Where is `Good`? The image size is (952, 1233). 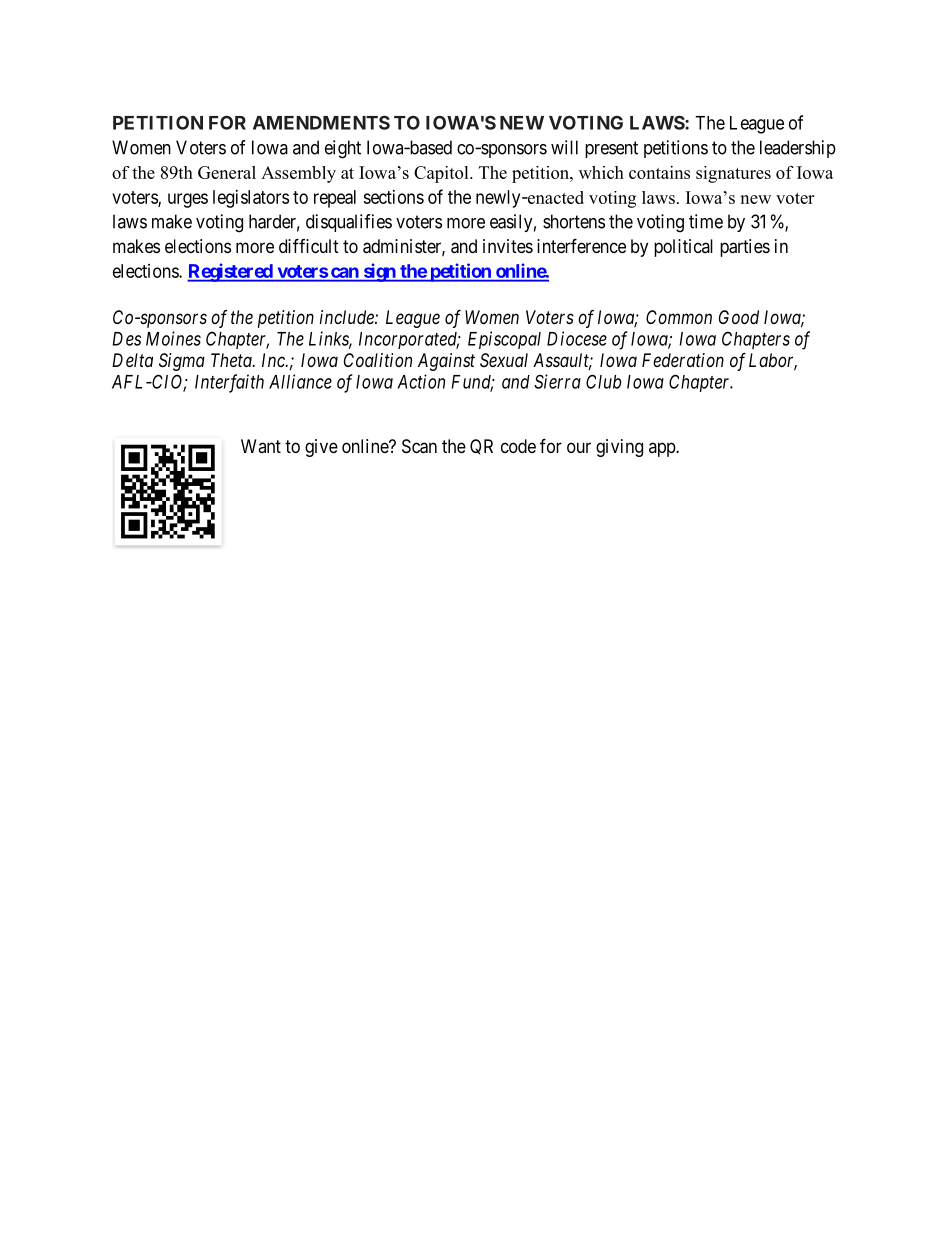
Good is located at coordinates (739, 317).
